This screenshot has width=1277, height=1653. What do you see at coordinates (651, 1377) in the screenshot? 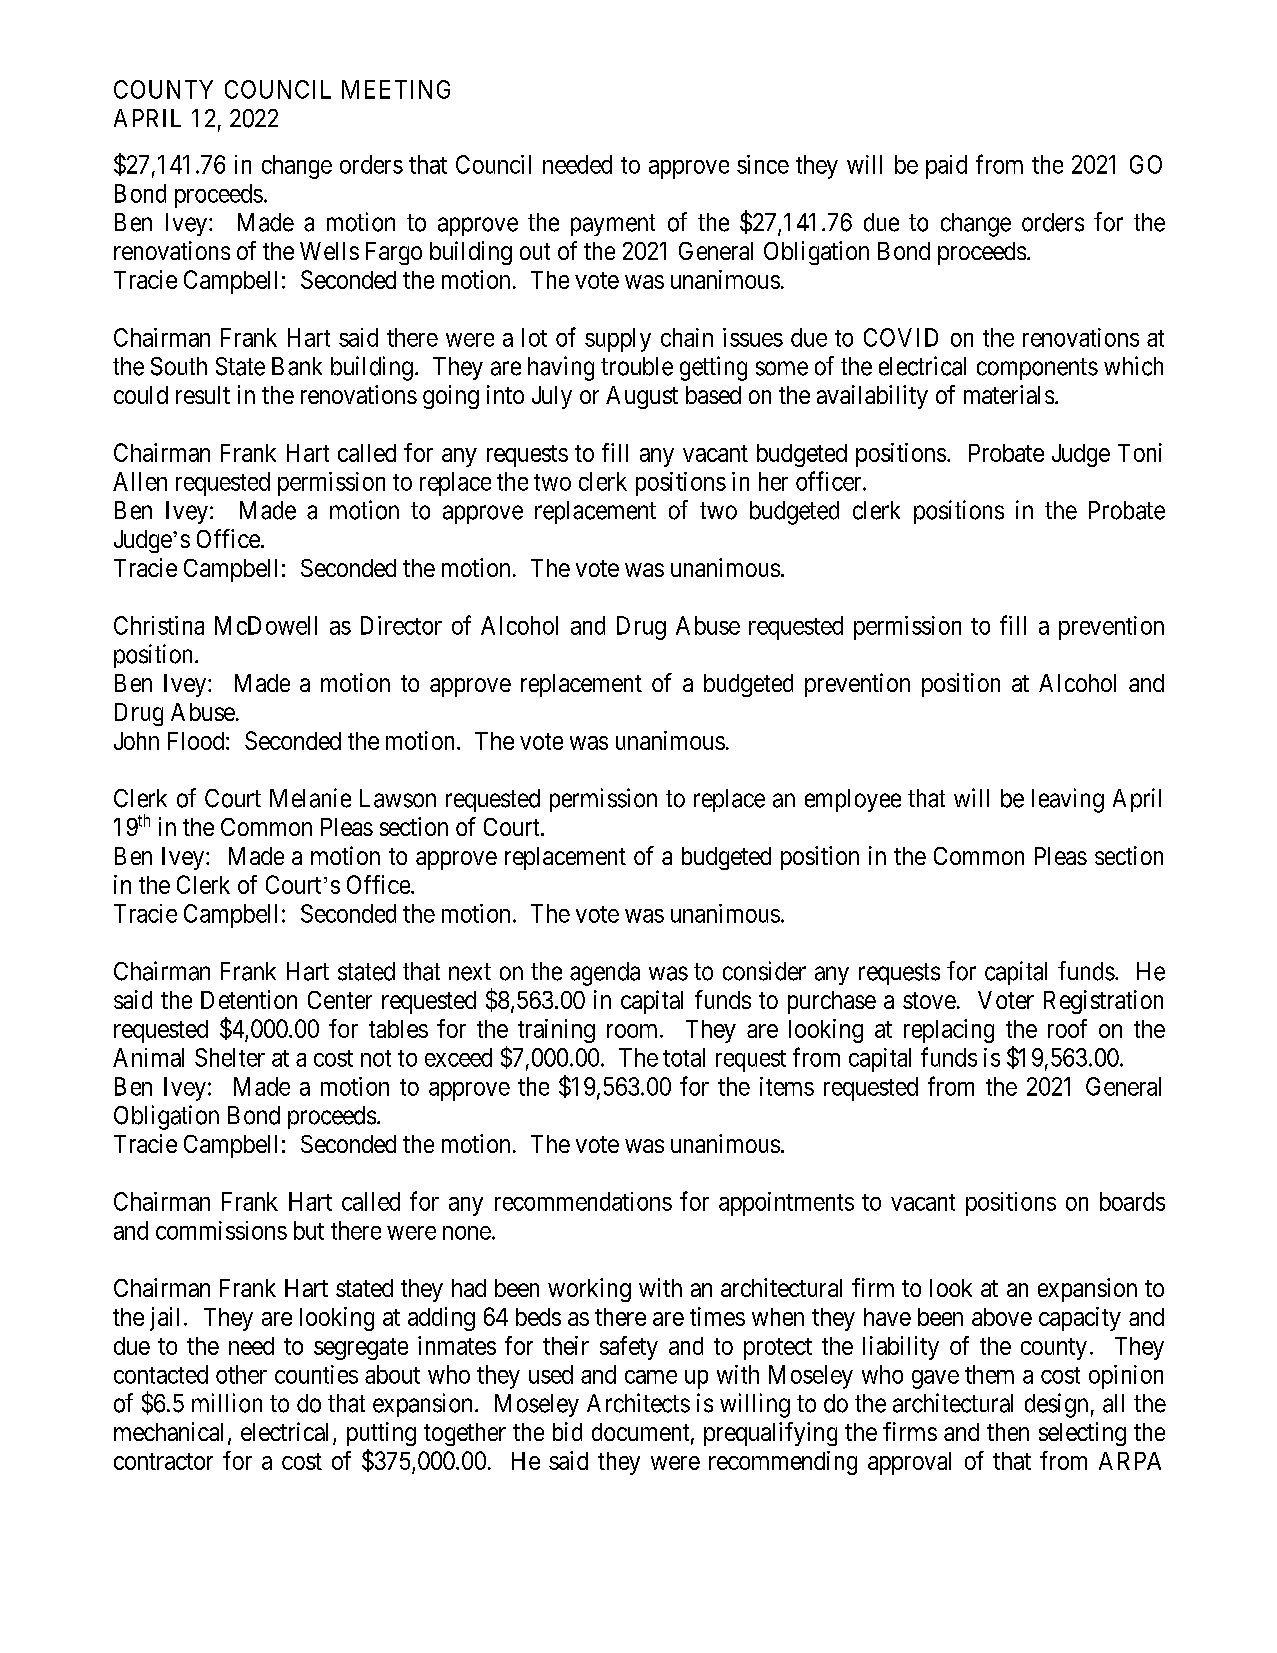
I see `came` at bounding box center [651, 1377].
